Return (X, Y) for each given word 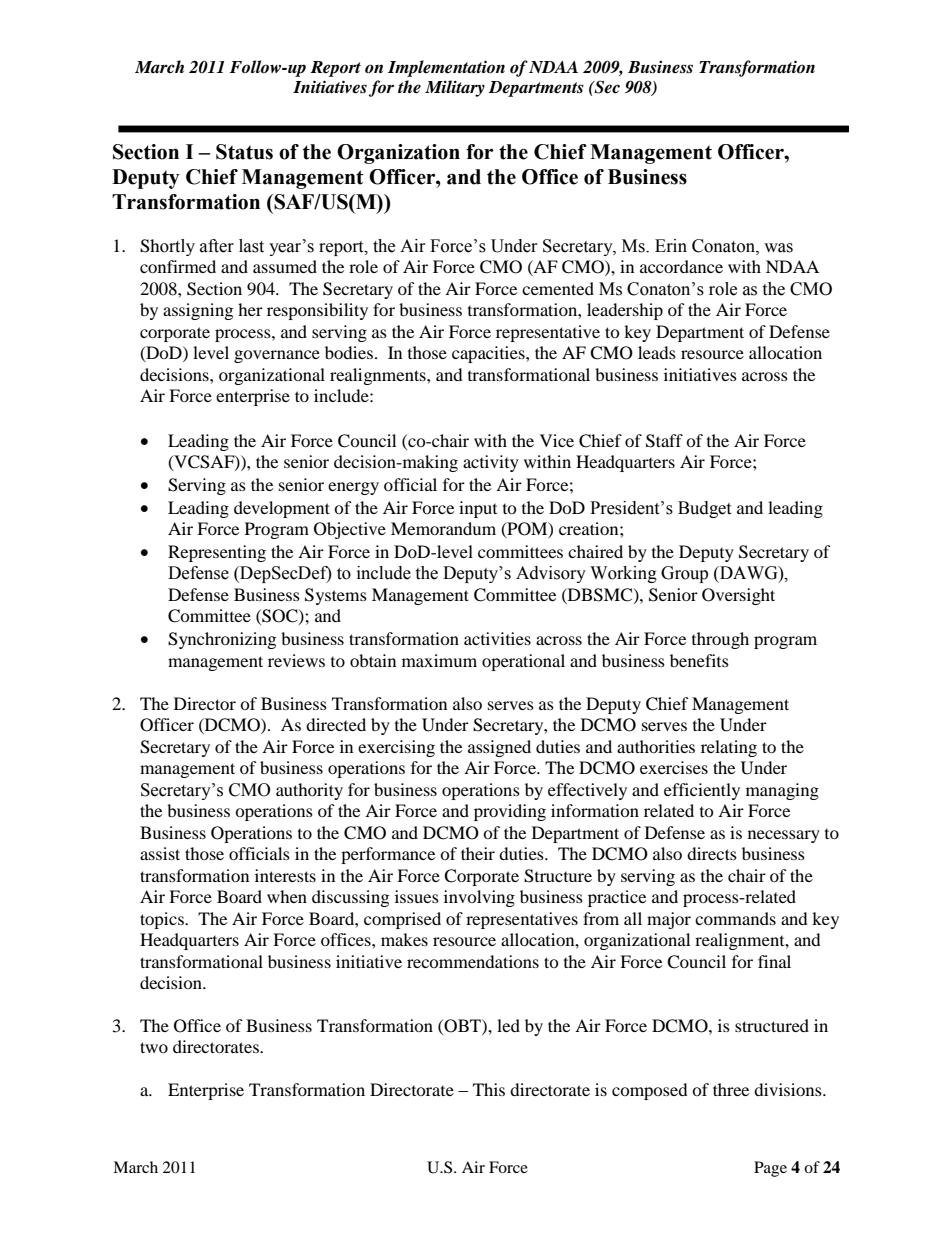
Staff (664, 441)
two (154, 1047)
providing (510, 812)
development (282, 509)
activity (491, 463)
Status (244, 152)
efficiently (702, 791)
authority (309, 791)
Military (455, 88)
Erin (671, 245)
